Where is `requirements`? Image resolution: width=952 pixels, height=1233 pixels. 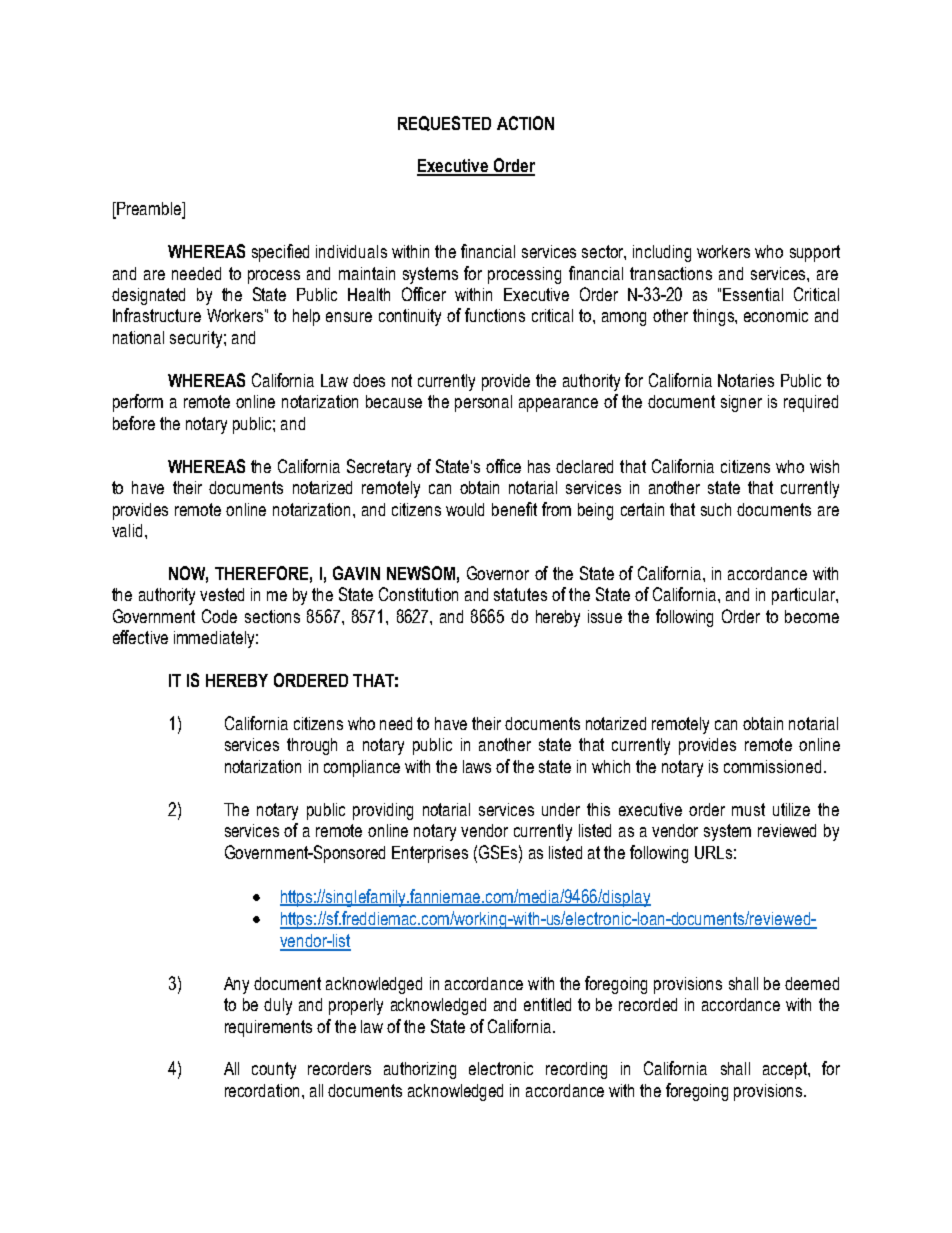 requirements is located at coordinates (268, 1028).
